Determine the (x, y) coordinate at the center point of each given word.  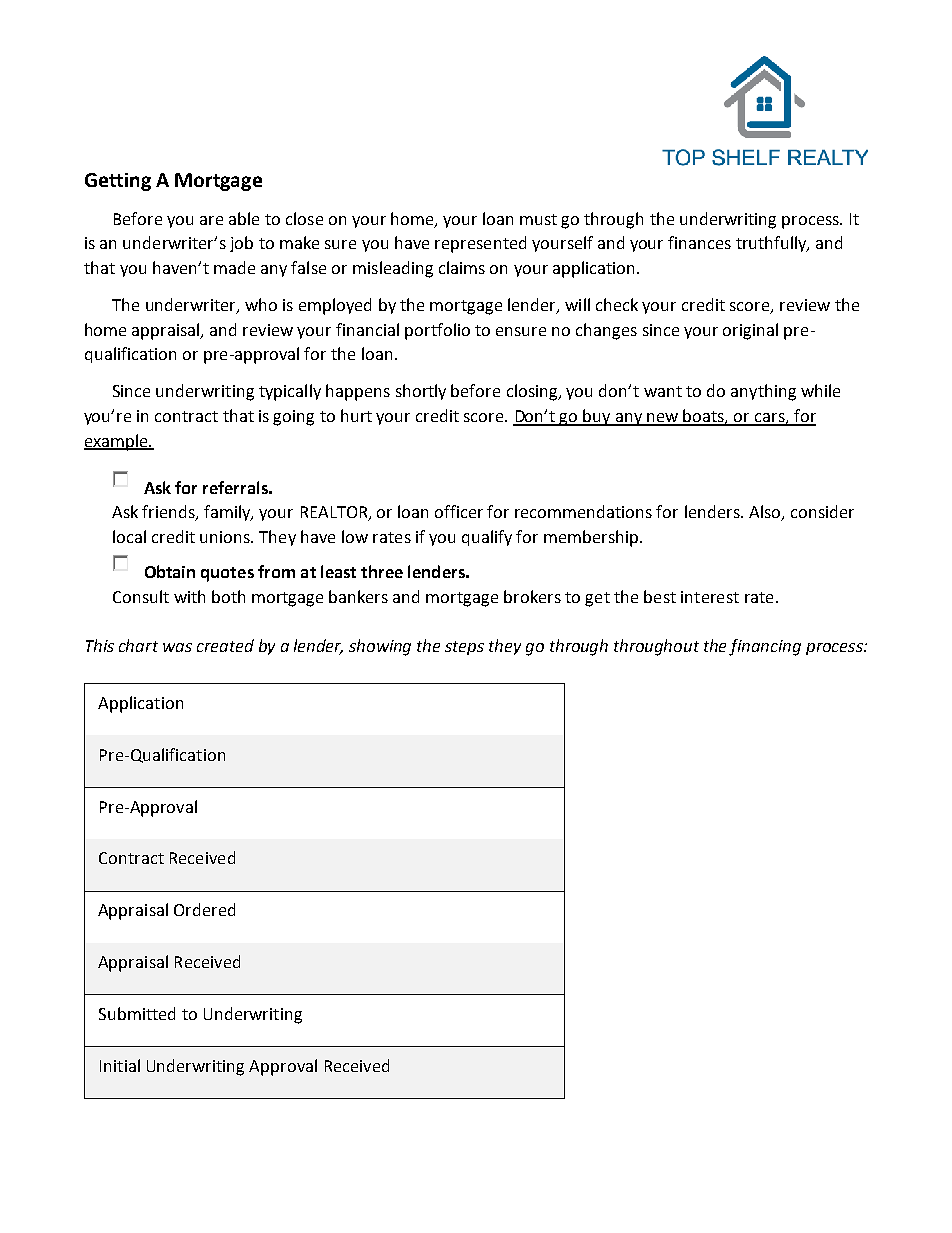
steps (464, 648)
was (177, 647)
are (211, 220)
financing (765, 647)
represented (480, 244)
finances (699, 242)
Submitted (137, 1013)
